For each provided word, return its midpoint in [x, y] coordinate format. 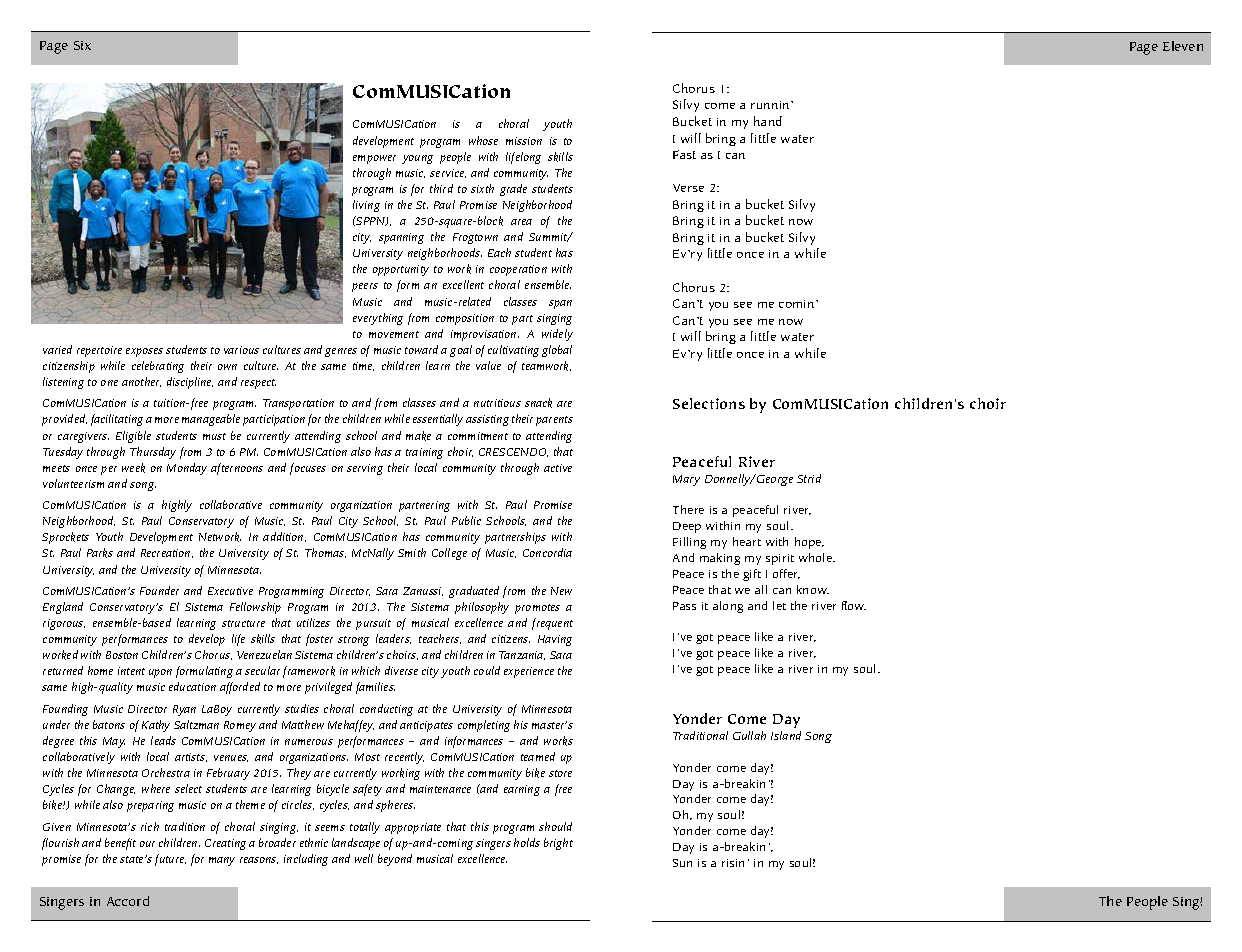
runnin [771, 105]
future [170, 860]
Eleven [1183, 46]
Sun [682, 863]
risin [733, 863]
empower [374, 159]
